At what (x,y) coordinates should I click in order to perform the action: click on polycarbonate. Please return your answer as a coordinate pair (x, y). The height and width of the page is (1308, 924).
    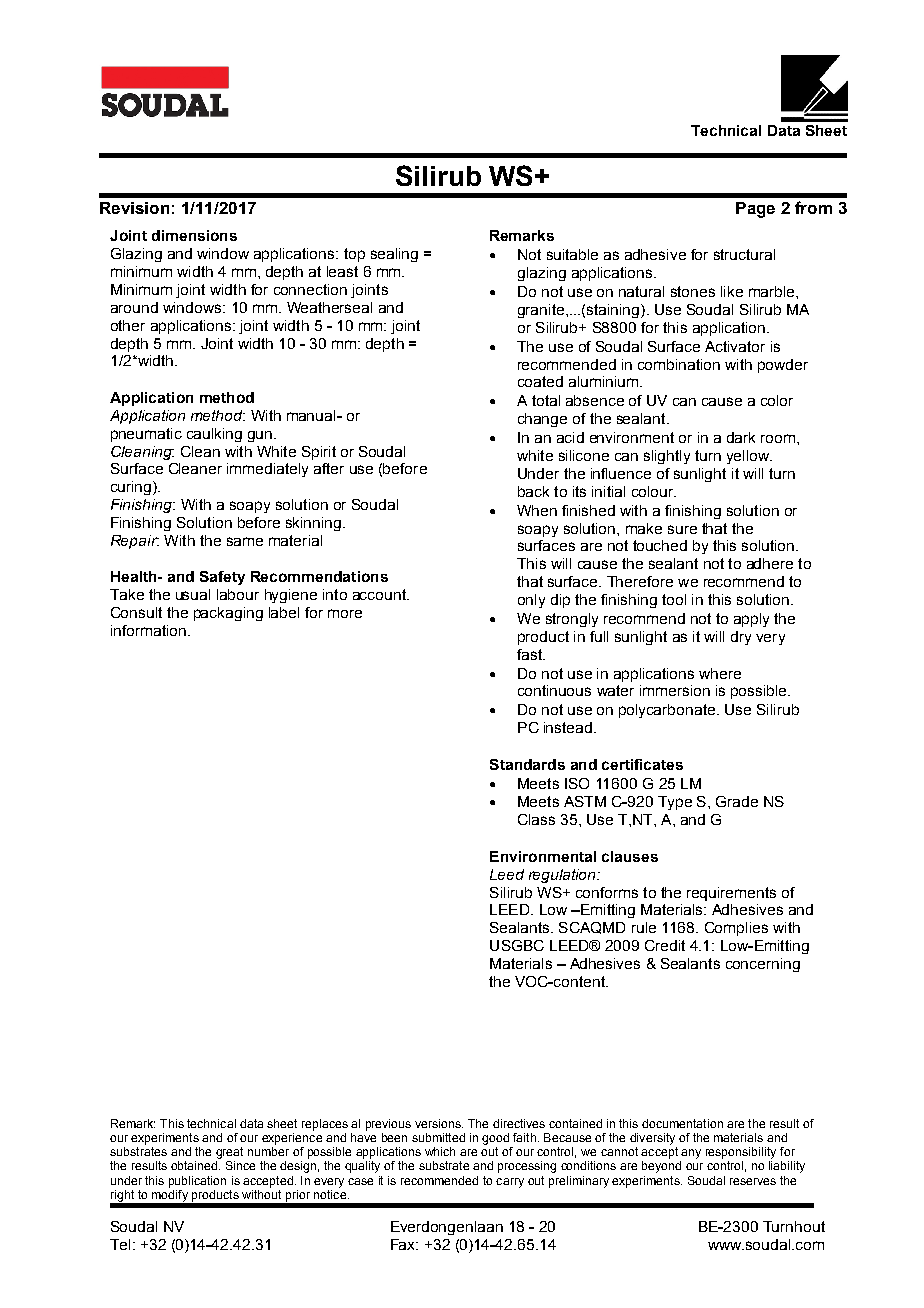
    Looking at the image, I should click on (667, 711).
